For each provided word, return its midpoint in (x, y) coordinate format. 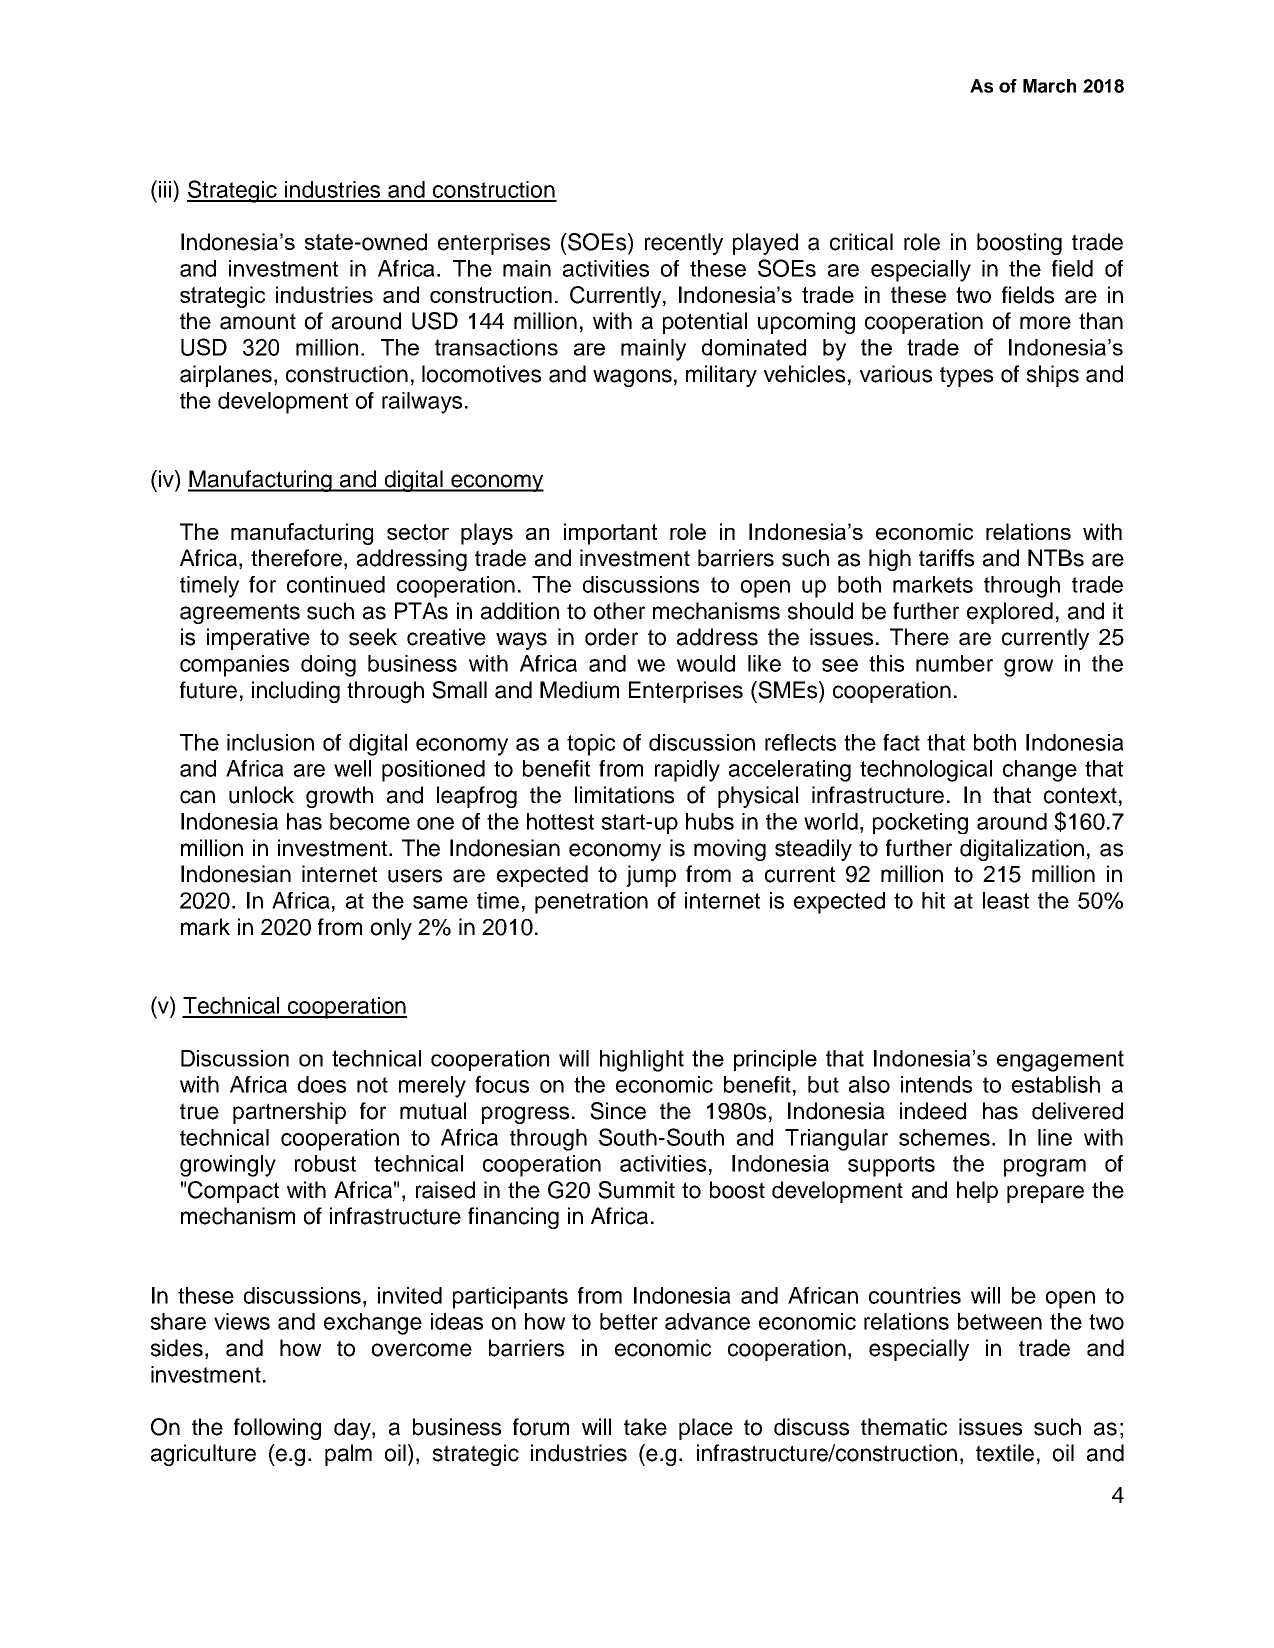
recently (684, 244)
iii (166, 189)
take (645, 1427)
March (1049, 86)
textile (1005, 1453)
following (277, 1429)
